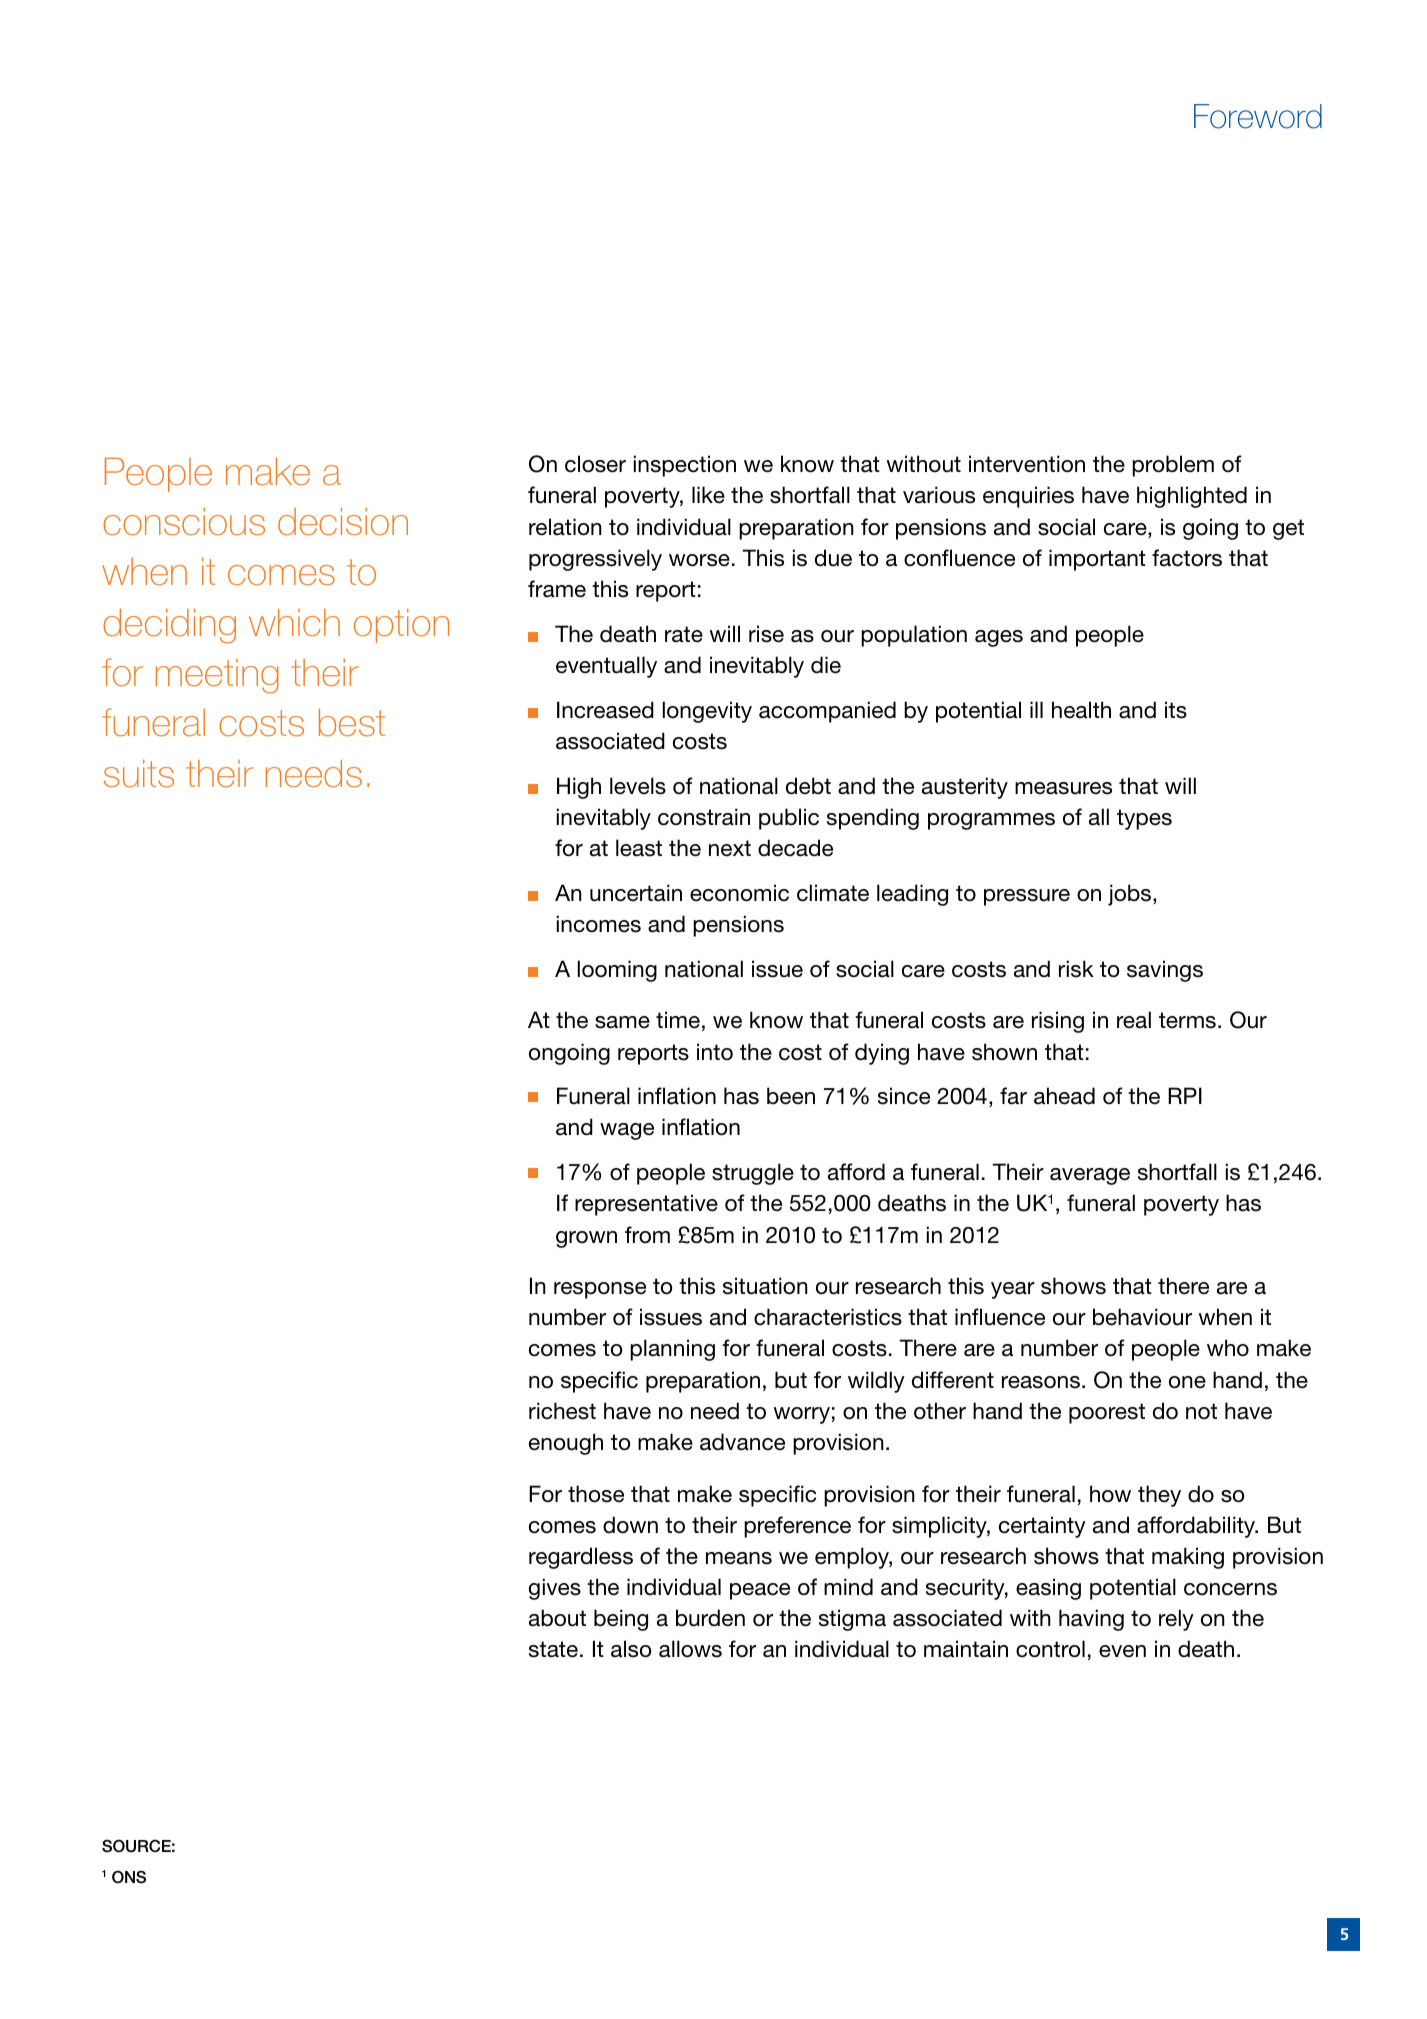 This screenshot has width=1427, height=2019. Describe the element at coordinates (343, 522) in the screenshot. I see `decision` at that location.
